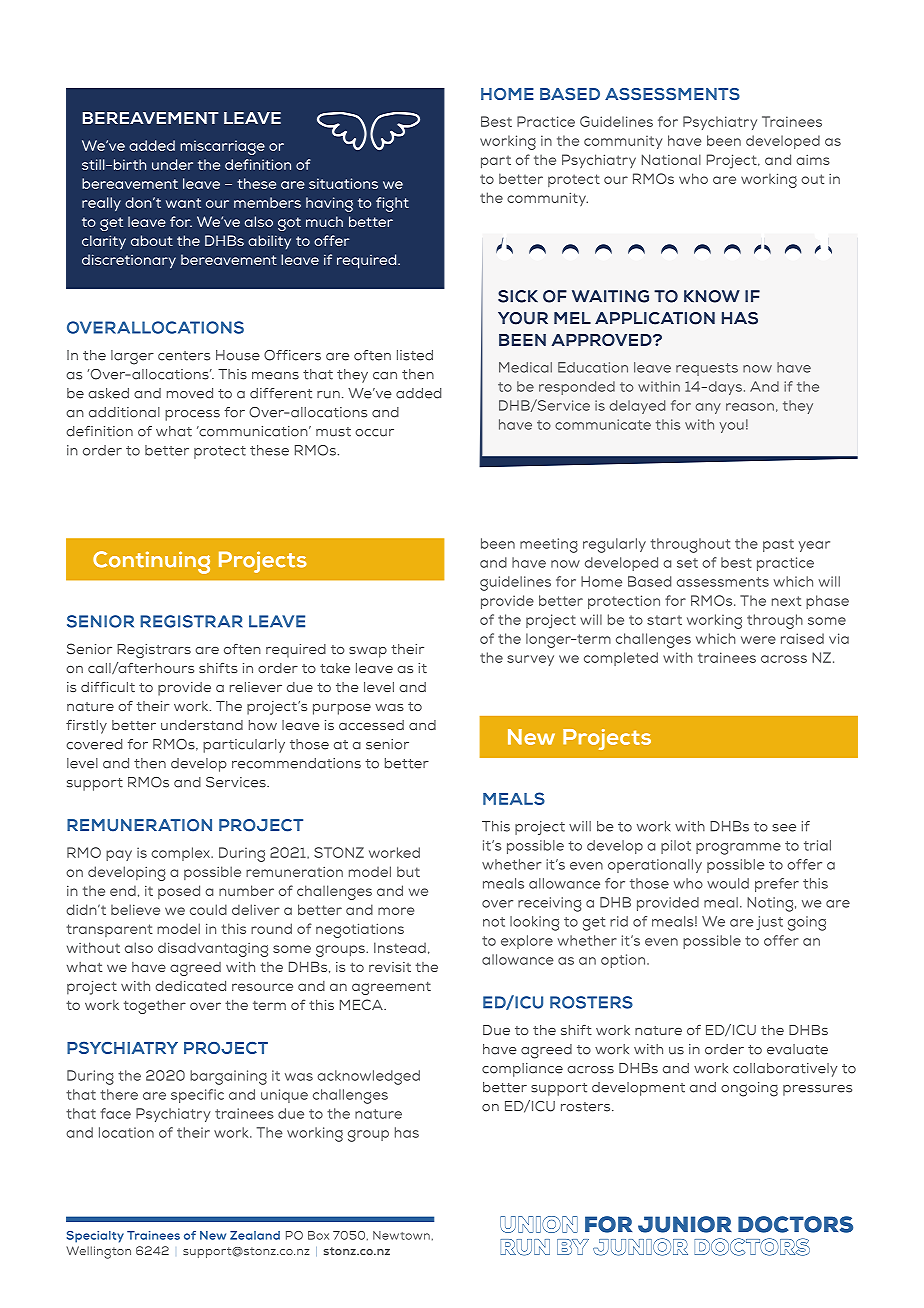  What do you see at coordinates (392, 204) in the page?
I see `fight` at bounding box center [392, 204].
